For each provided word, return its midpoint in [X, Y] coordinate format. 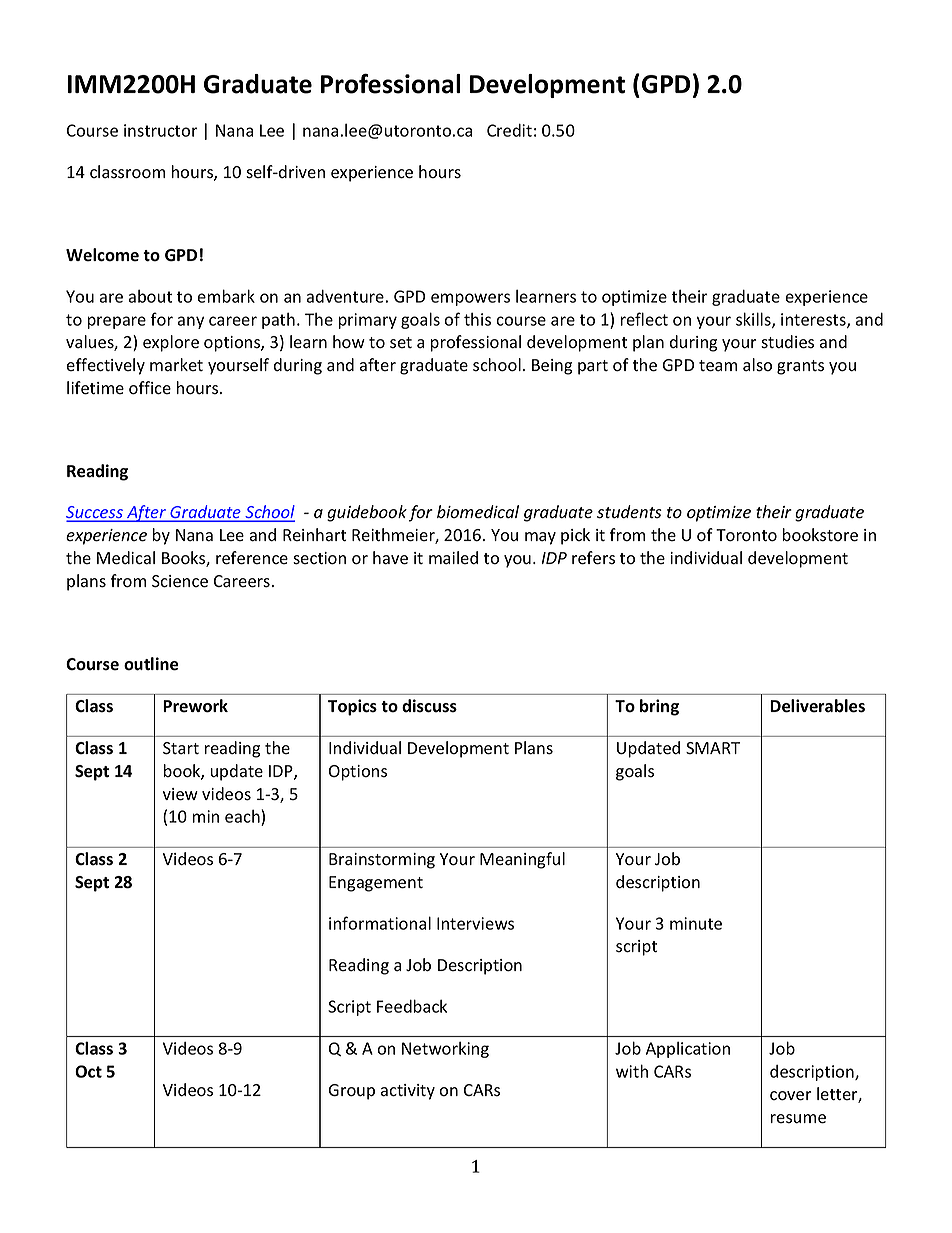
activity [408, 1092]
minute [696, 923]
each [242, 816]
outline [151, 664]
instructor [161, 130]
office [150, 388]
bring [659, 707]
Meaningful [522, 860]
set [401, 343]
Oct [88, 1071]
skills [754, 320]
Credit [509, 130]
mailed [453, 557]
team [718, 366]
